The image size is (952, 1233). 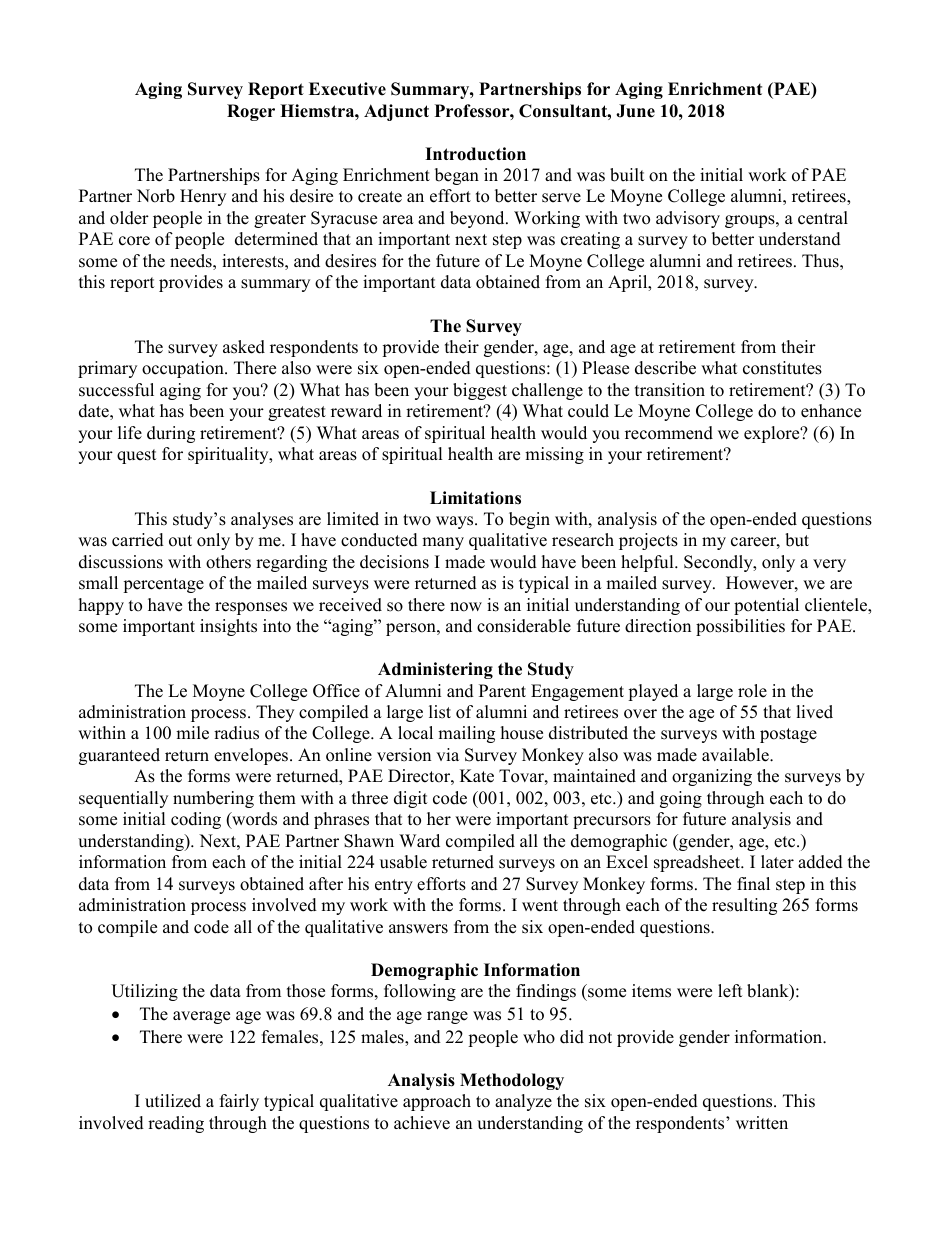 What do you see at coordinates (244, 347) in the image?
I see `asked` at bounding box center [244, 347].
